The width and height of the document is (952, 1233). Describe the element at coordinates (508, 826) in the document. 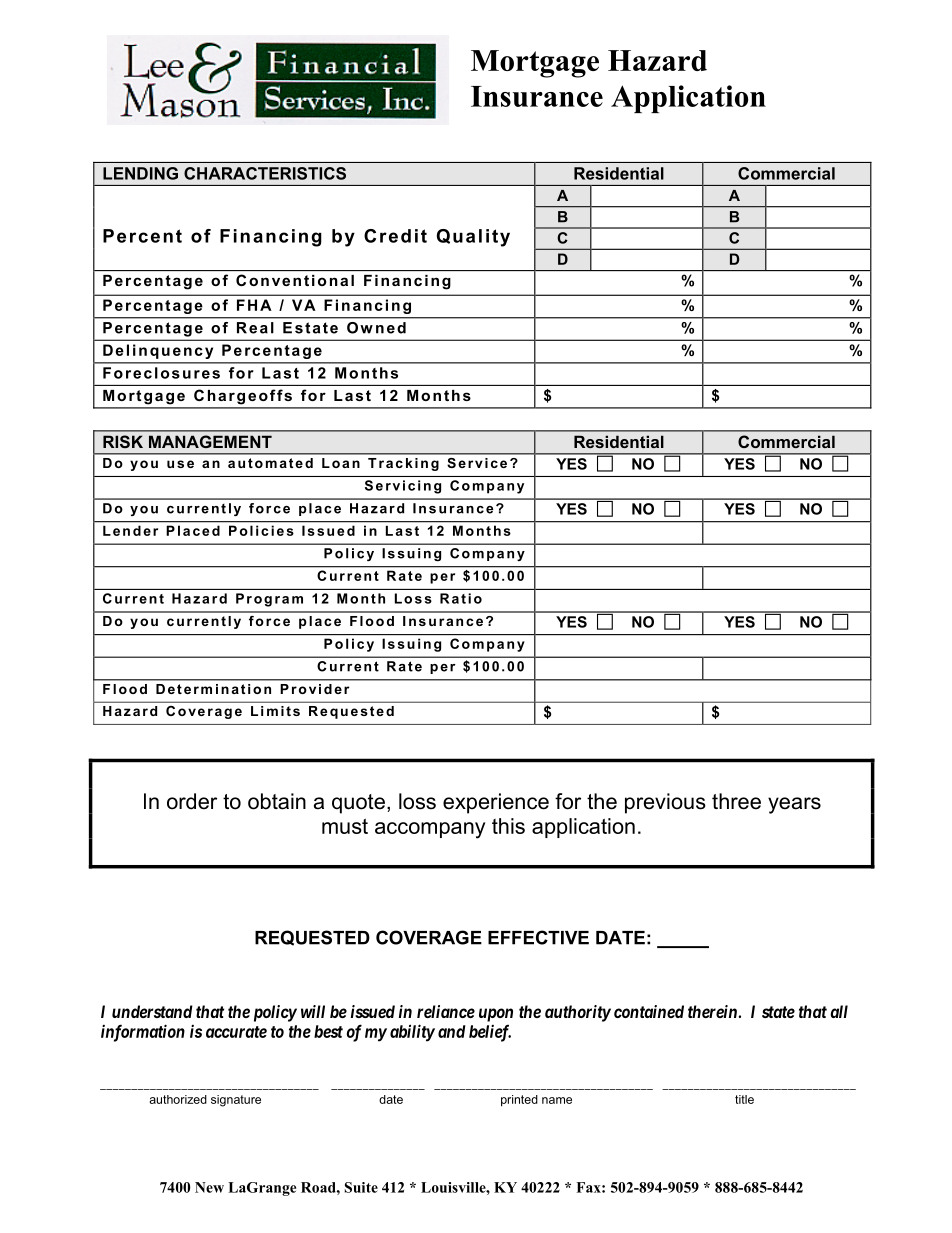

I see `this` at that location.
